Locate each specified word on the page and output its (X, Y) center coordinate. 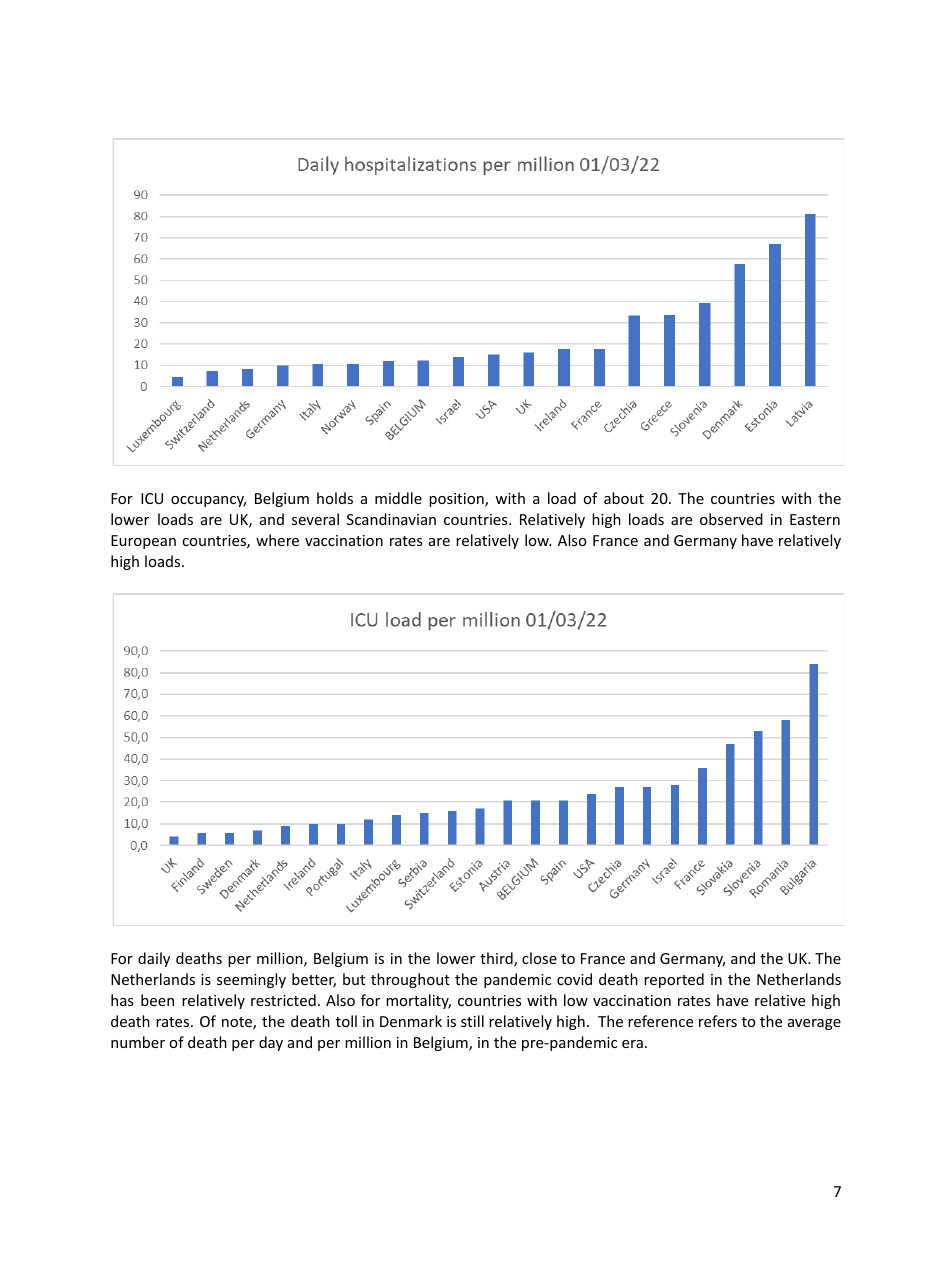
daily (154, 959)
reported (674, 980)
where (277, 540)
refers (718, 1021)
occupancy (208, 501)
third (497, 959)
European (143, 542)
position (457, 500)
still (472, 1021)
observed (731, 519)
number (138, 1042)
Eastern (815, 519)
